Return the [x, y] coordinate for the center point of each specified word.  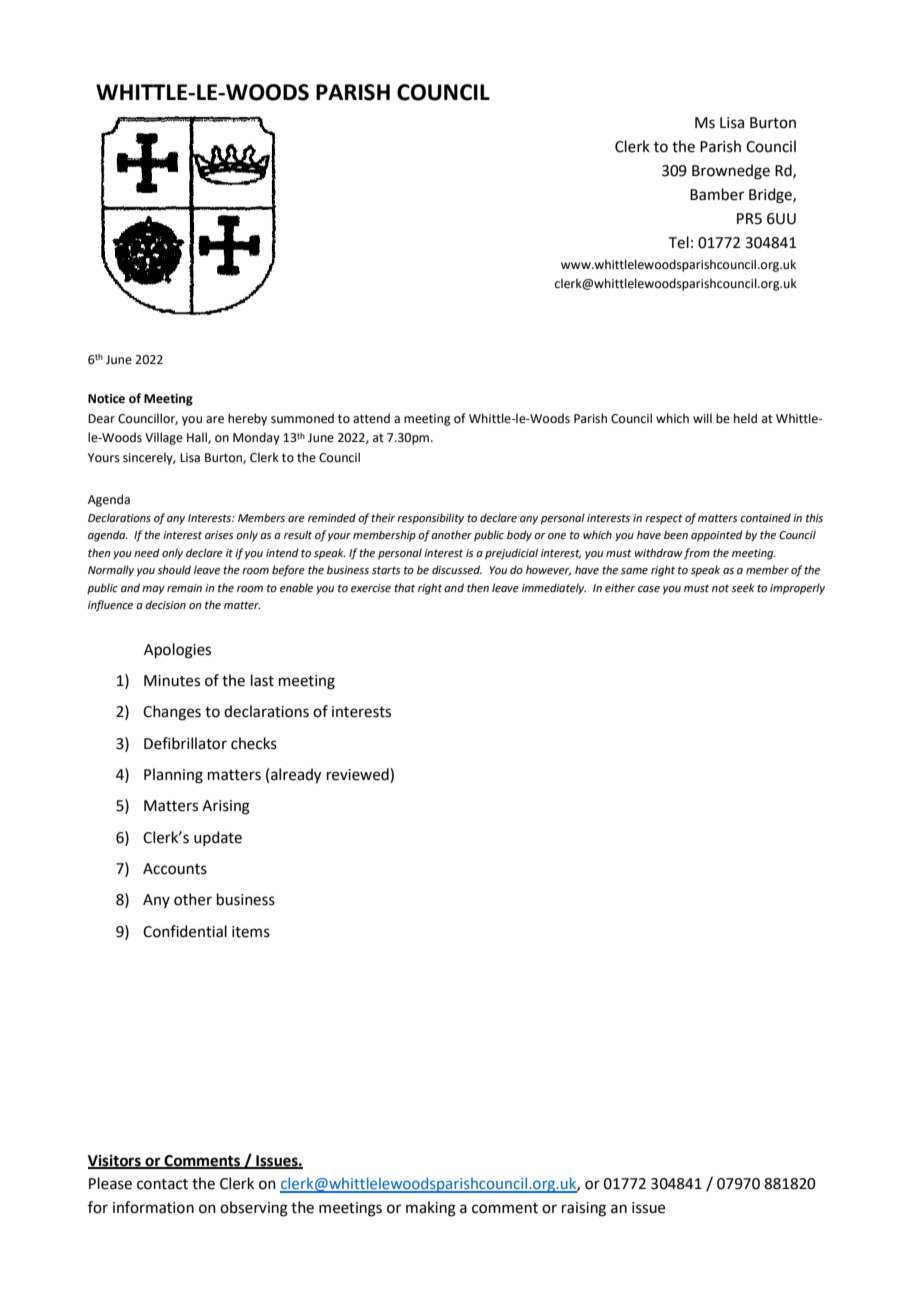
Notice [106, 399]
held [745, 418]
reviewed [359, 775]
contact [162, 1184]
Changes [172, 713]
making [431, 1209]
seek [743, 587]
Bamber [717, 194]
